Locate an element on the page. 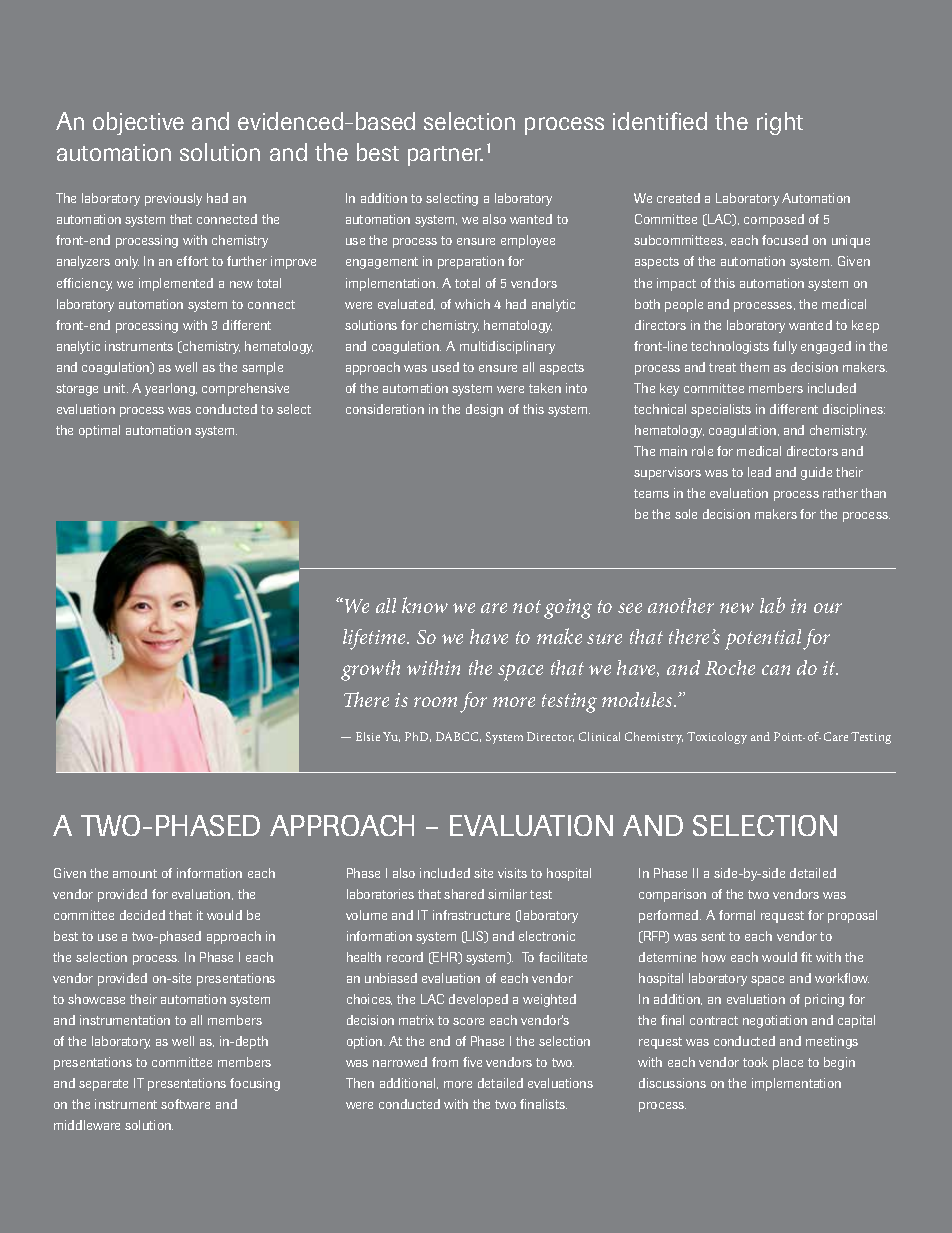 The height and width of the page is (1233, 952). Elsie is located at coordinates (368, 736).
